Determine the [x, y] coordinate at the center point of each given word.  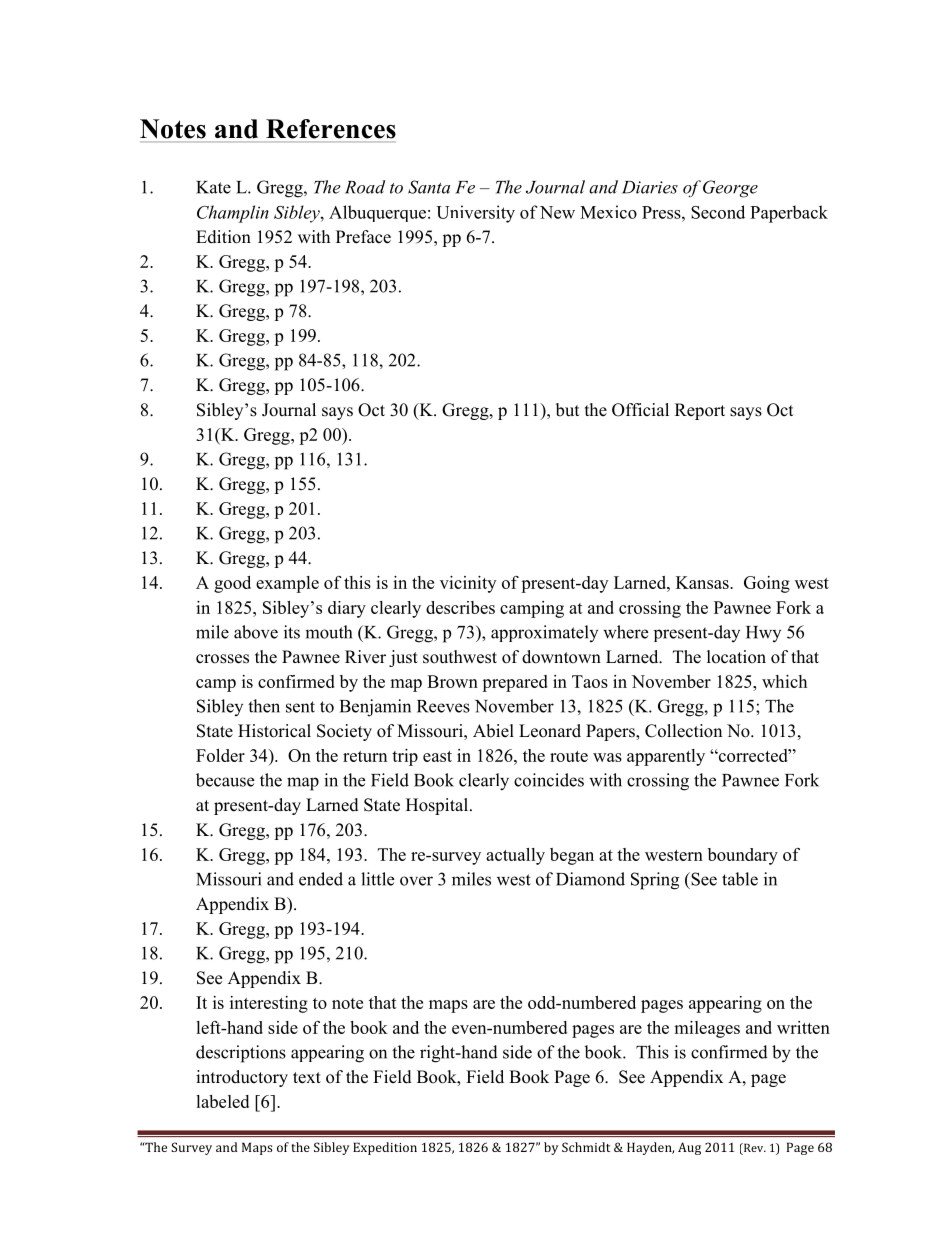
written [803, 1027]
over [416, 881]
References [331, 129]
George [730, 189]
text [307, 1078]
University [475, 214]
